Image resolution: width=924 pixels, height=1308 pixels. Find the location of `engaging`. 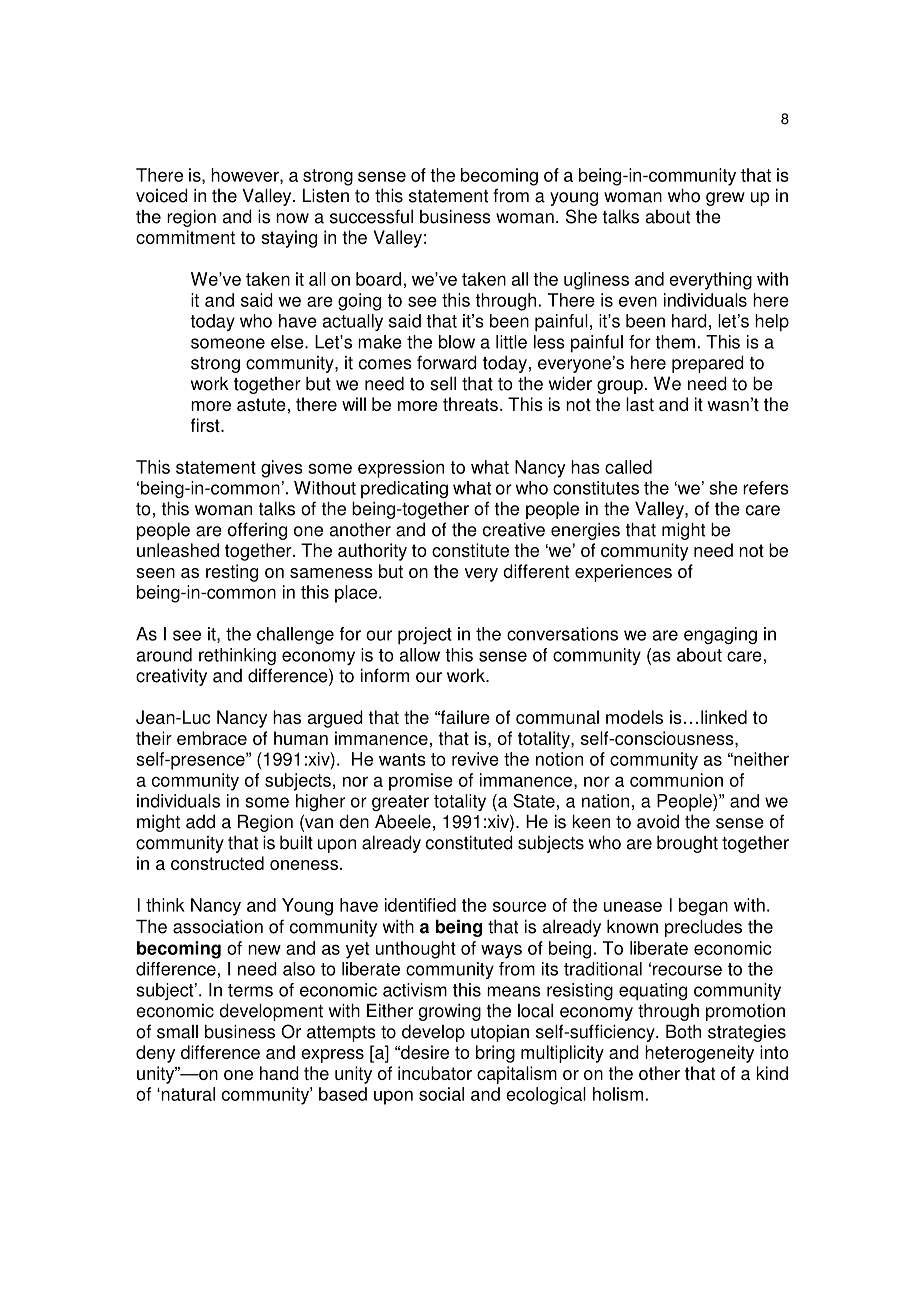

engaging is located at coordinates (720, 635).
